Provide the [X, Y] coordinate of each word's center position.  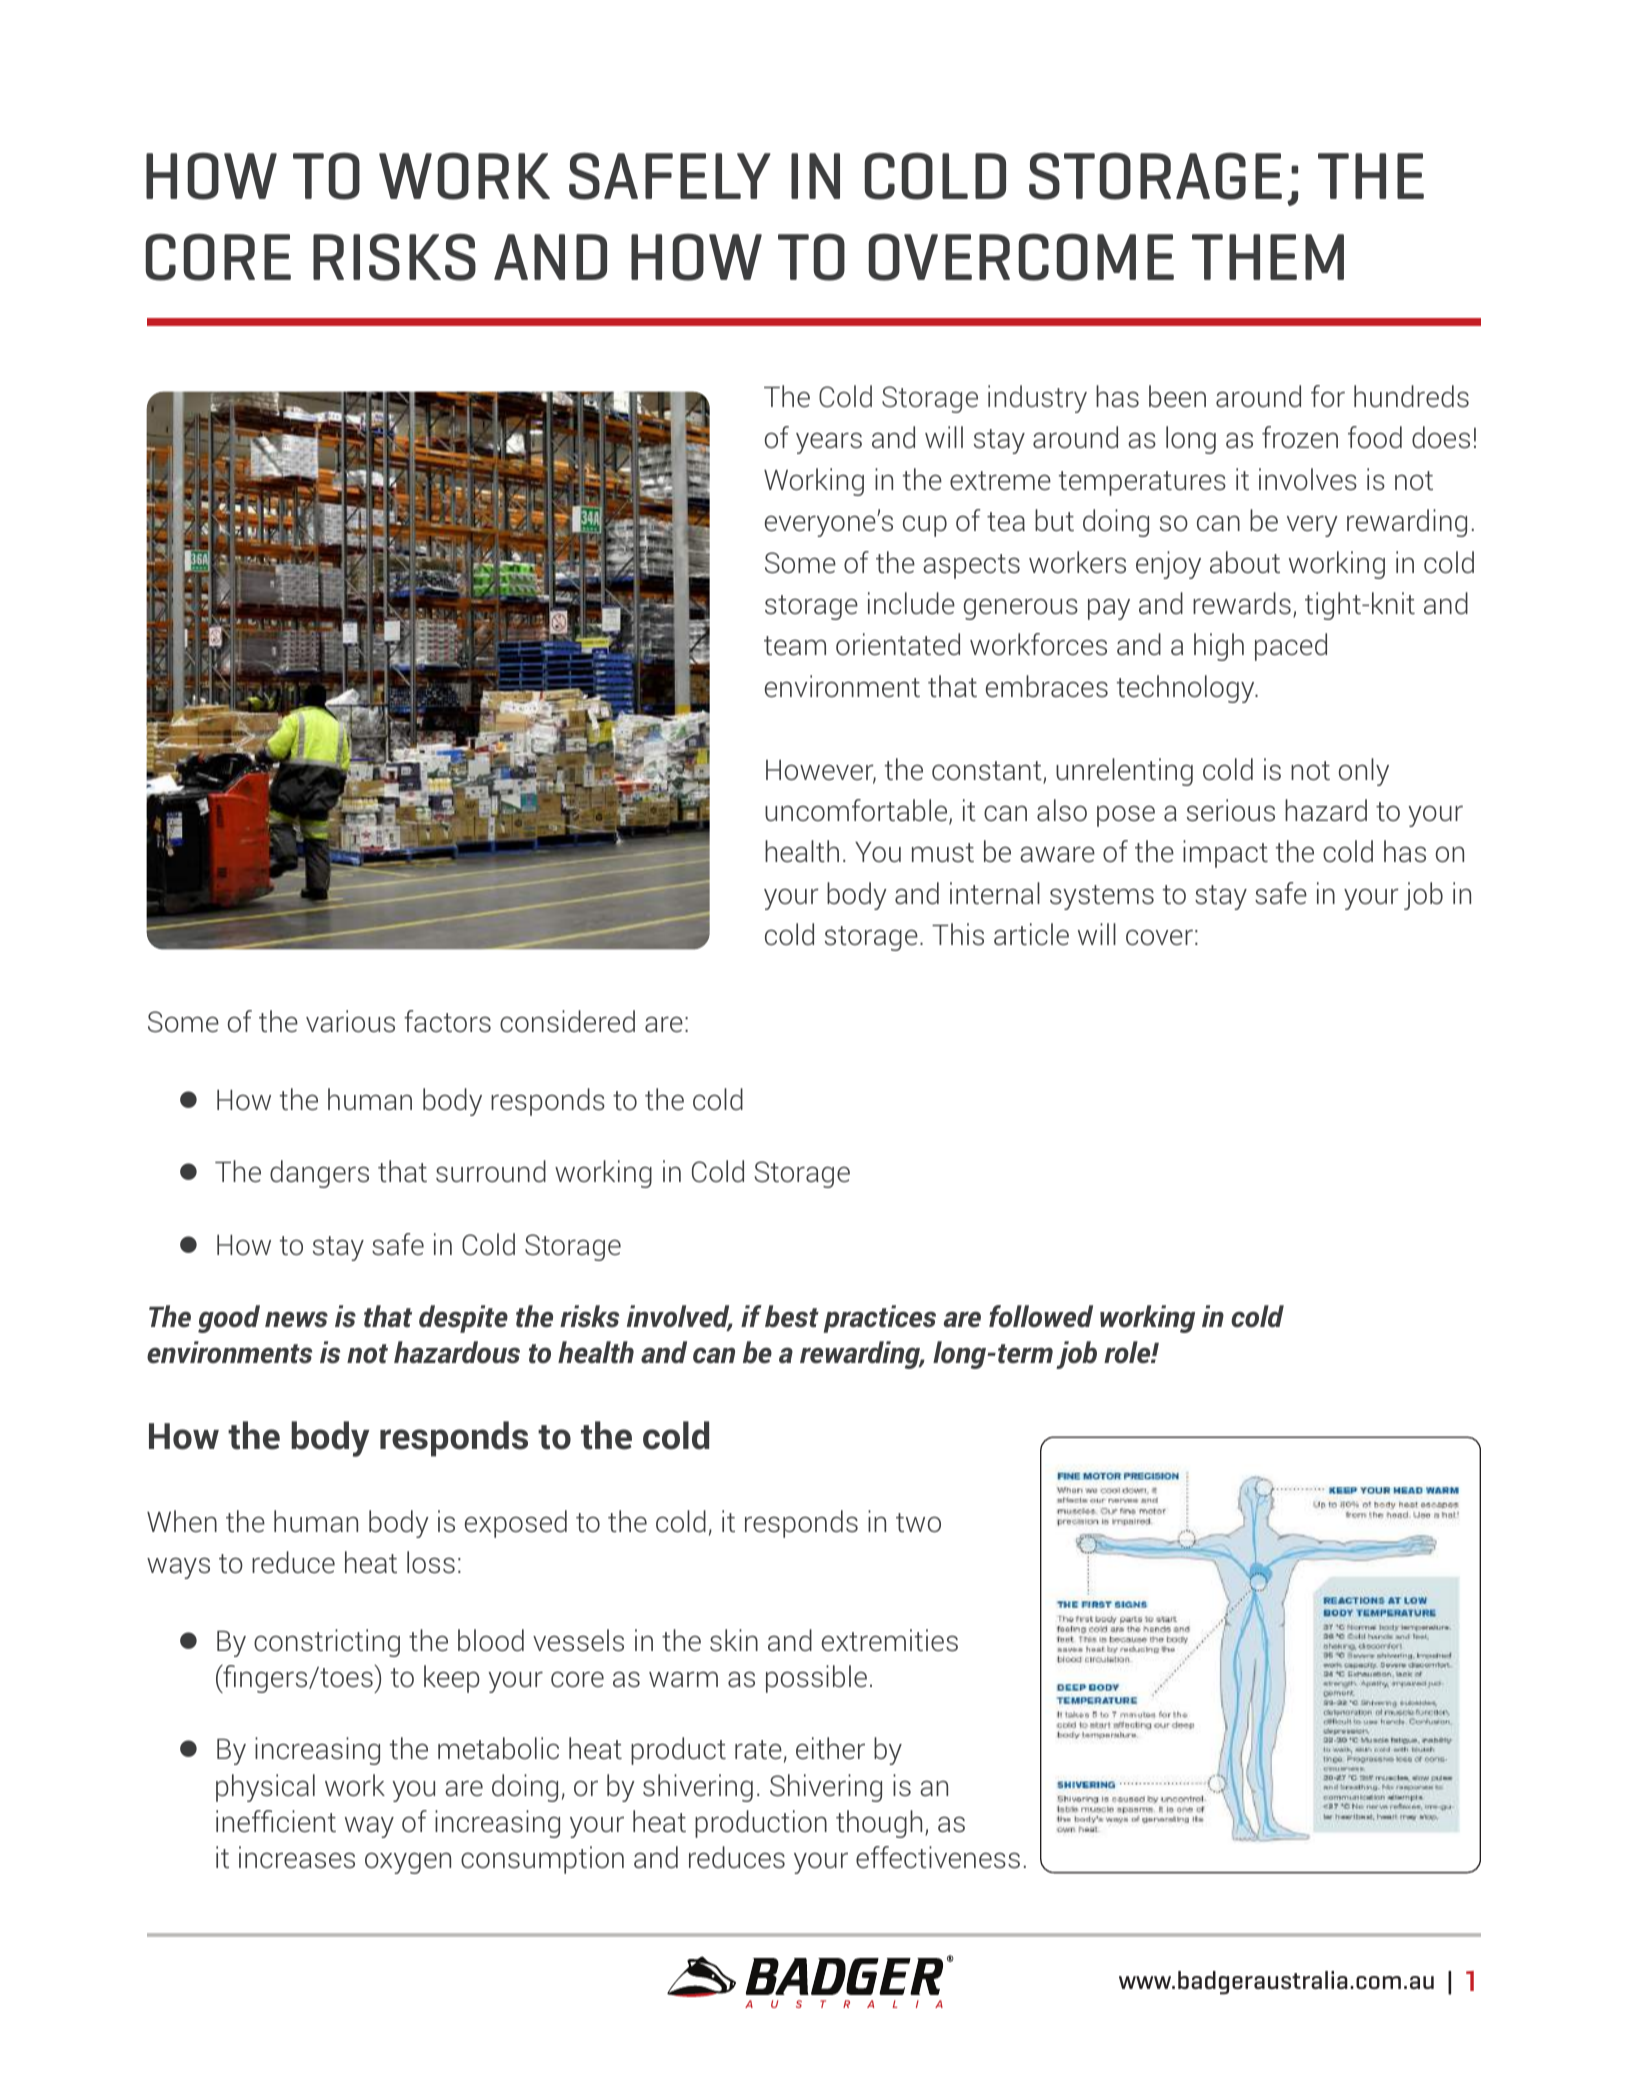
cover [1159, 937]
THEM [1268, 257]
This [958, 934]
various [350, 1021]
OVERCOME [1021, 257]
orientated [898, 644]
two [918, 1523]
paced [1291, 647]
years [829, 443]
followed [1041, 1316]
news [296, 1319]
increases [297, 1857]
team [795, 646]
